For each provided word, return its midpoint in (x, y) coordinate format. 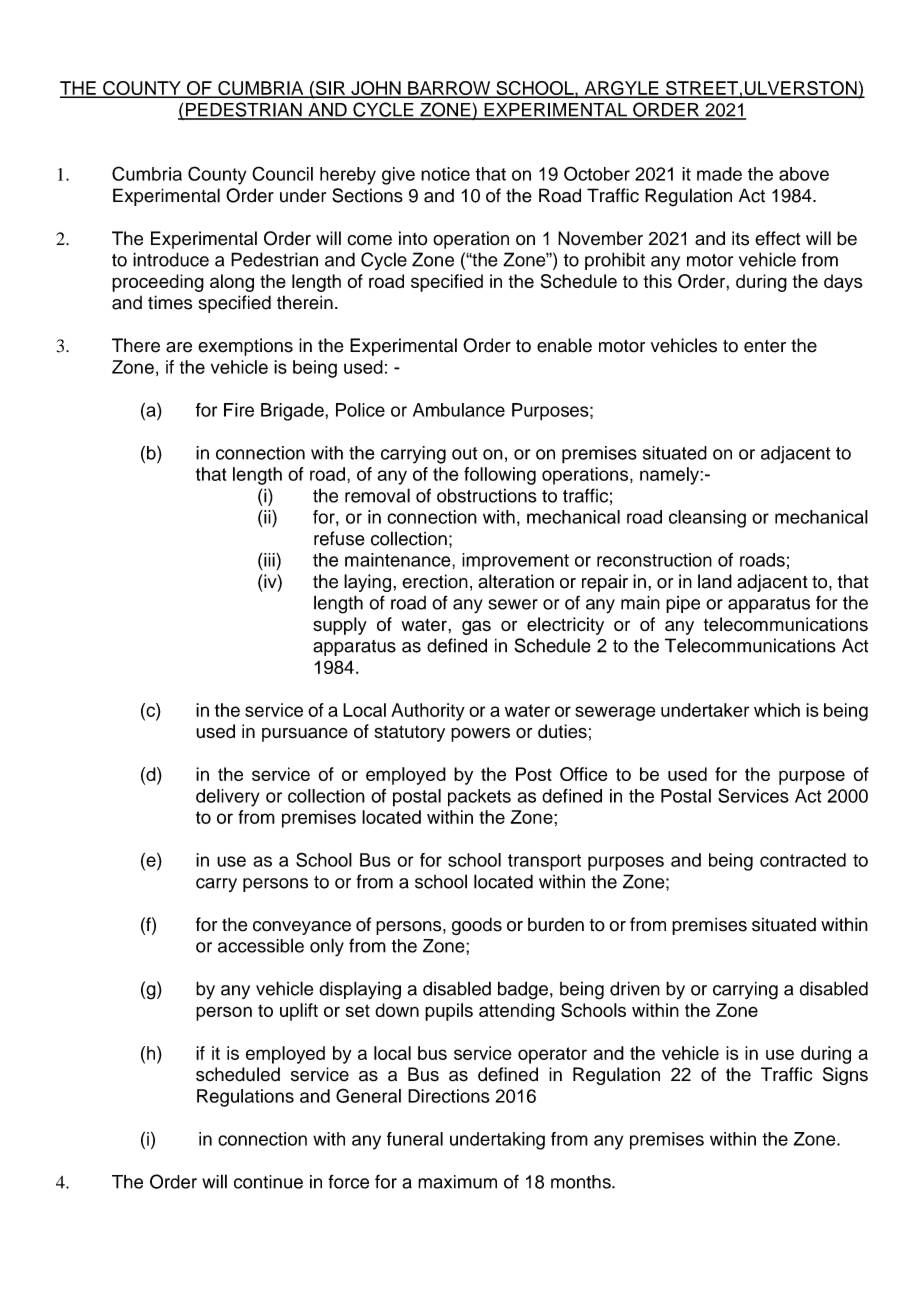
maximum (457, 1182)
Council (282, 173)
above (804, 174)
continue (268, 1182)
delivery (228, 798)
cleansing (707, 519)
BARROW (449, 89)
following (500, 476)
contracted (803, 860)
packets (479, 798)
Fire (239, 410)
